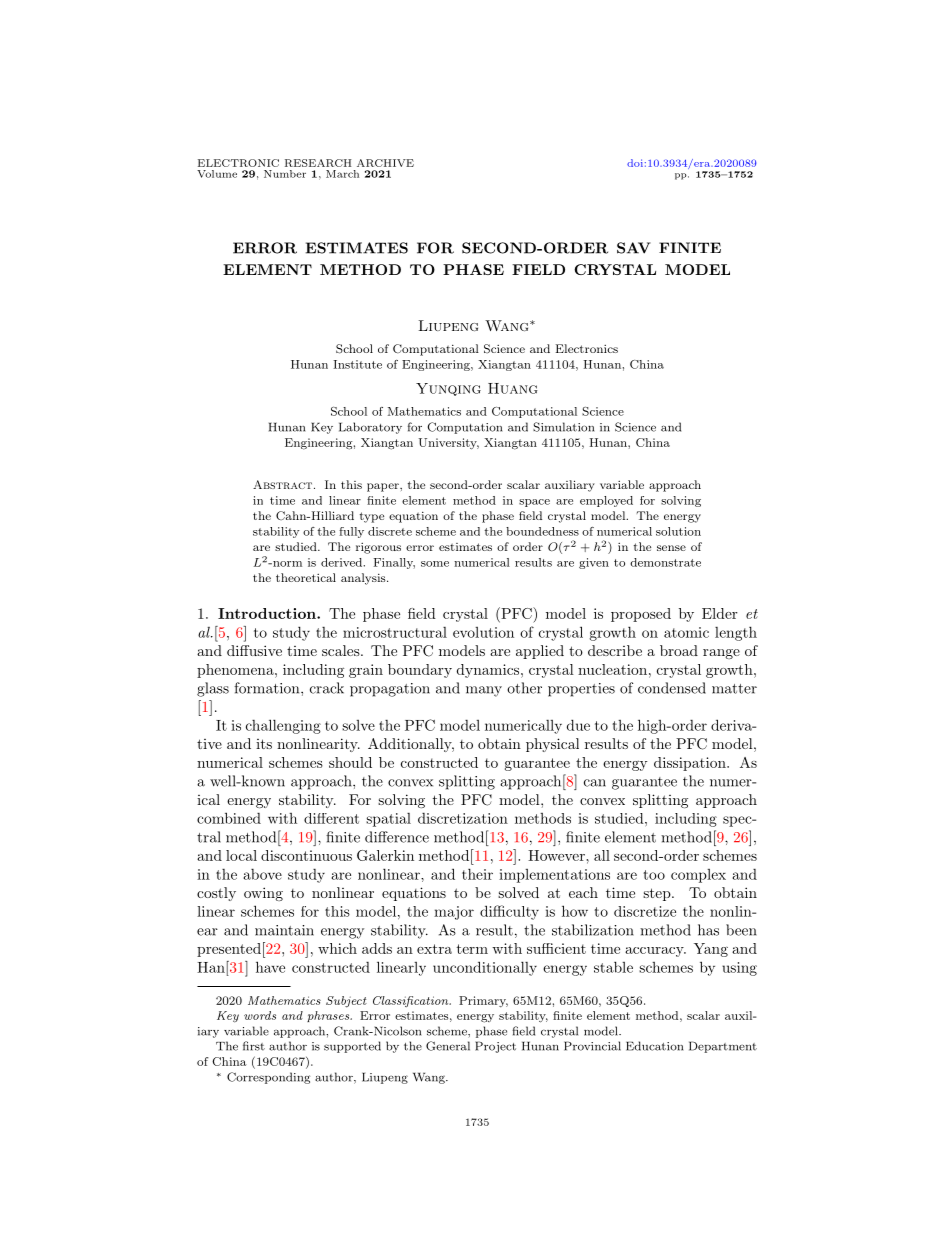 The width and height of the screenshot is (952, 1233). Describe the element at coordinates (686, 632) in the screenshot. I see `atomic` at that location.
